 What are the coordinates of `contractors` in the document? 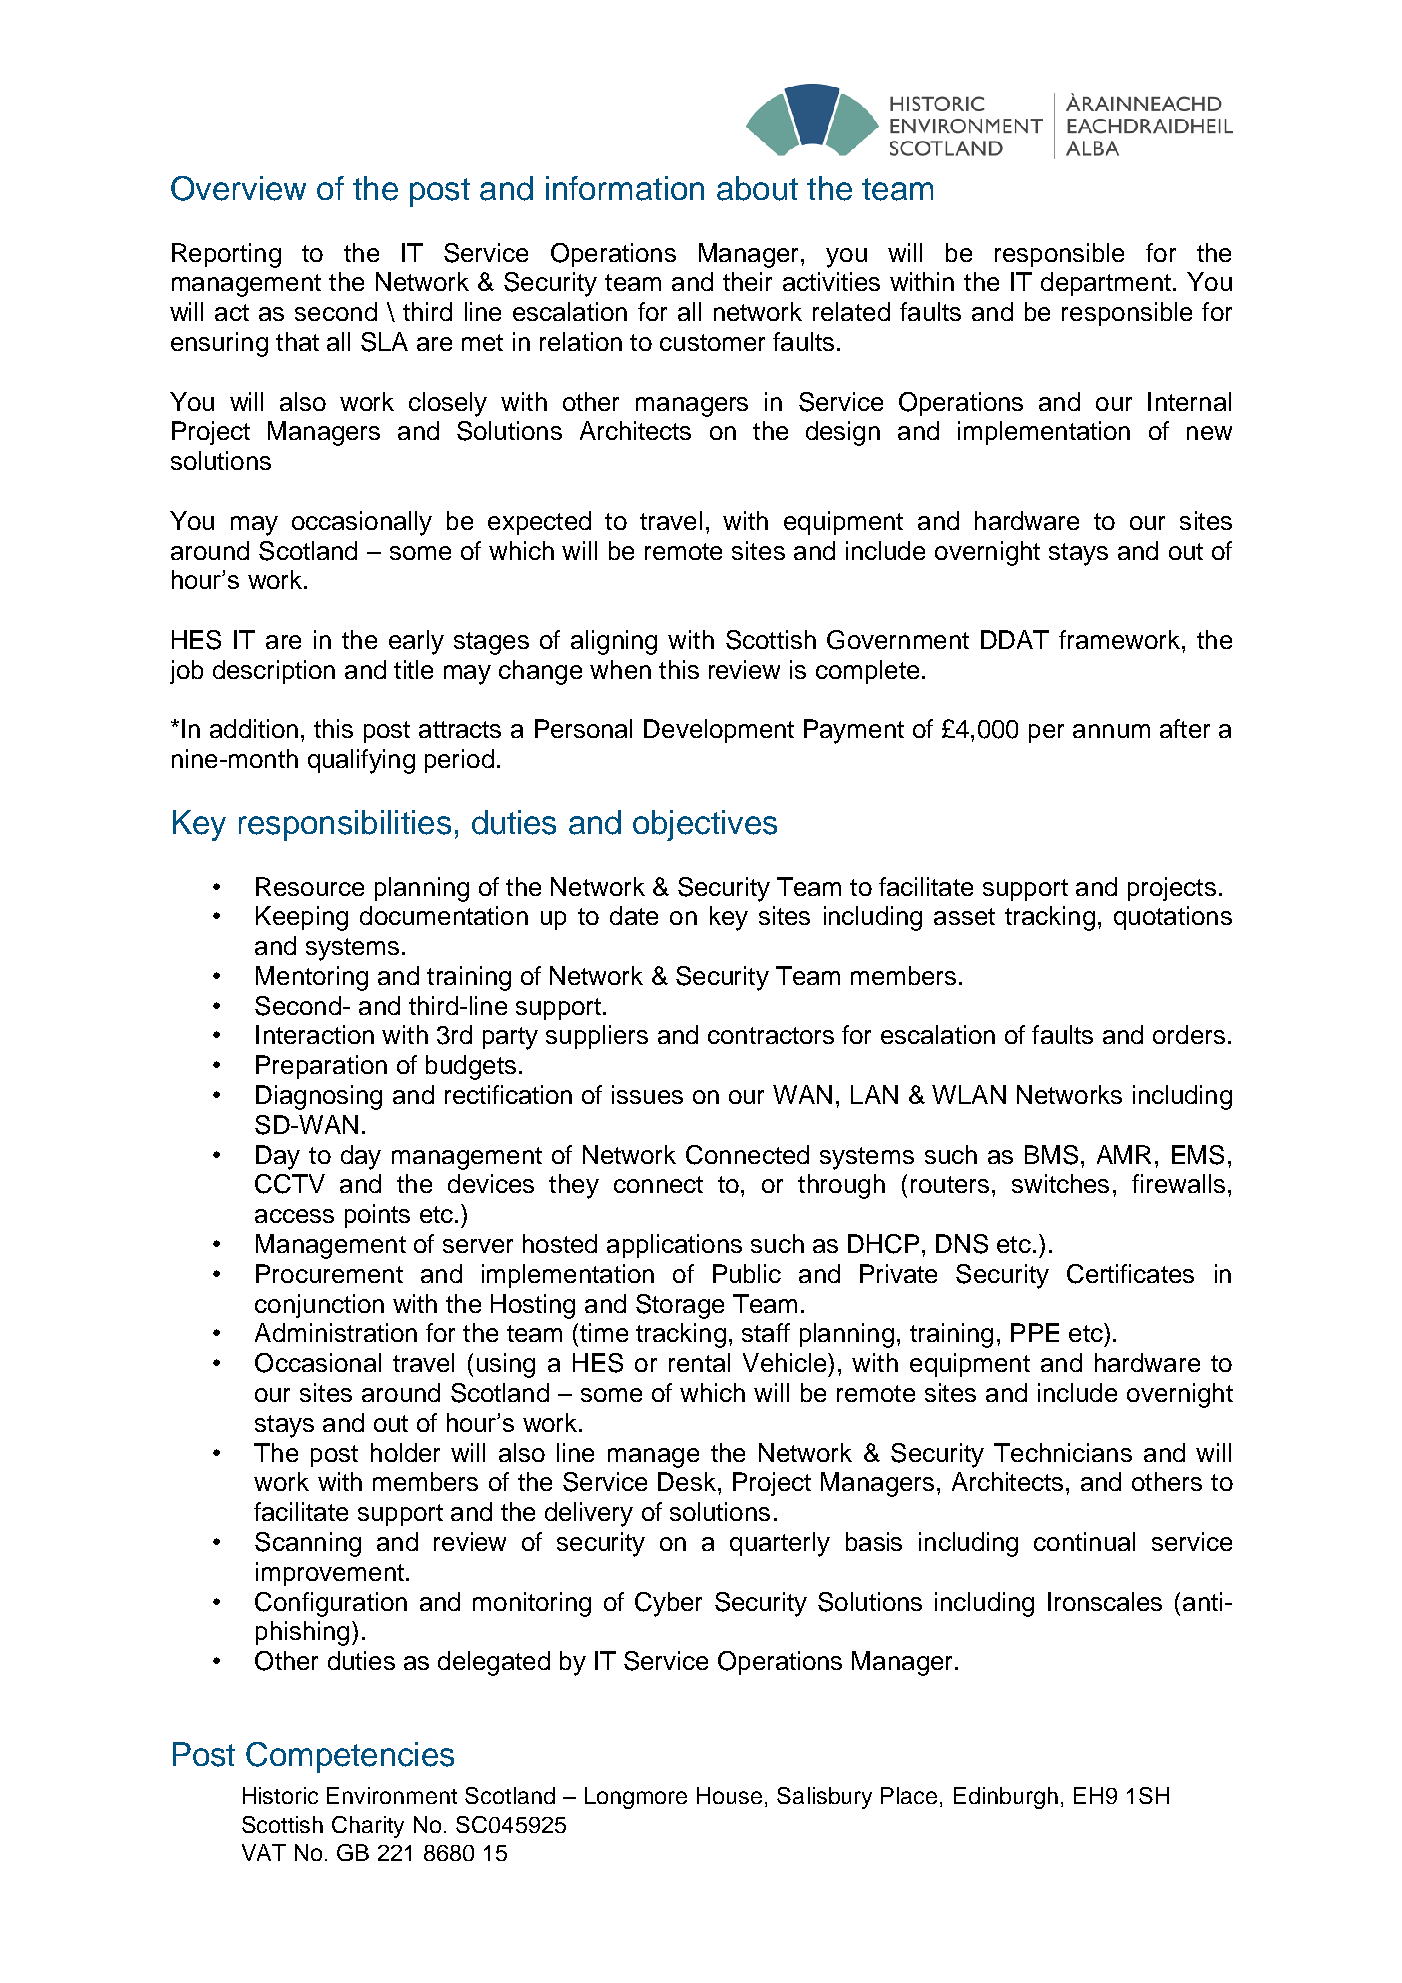 It's located at (771, 1035).
